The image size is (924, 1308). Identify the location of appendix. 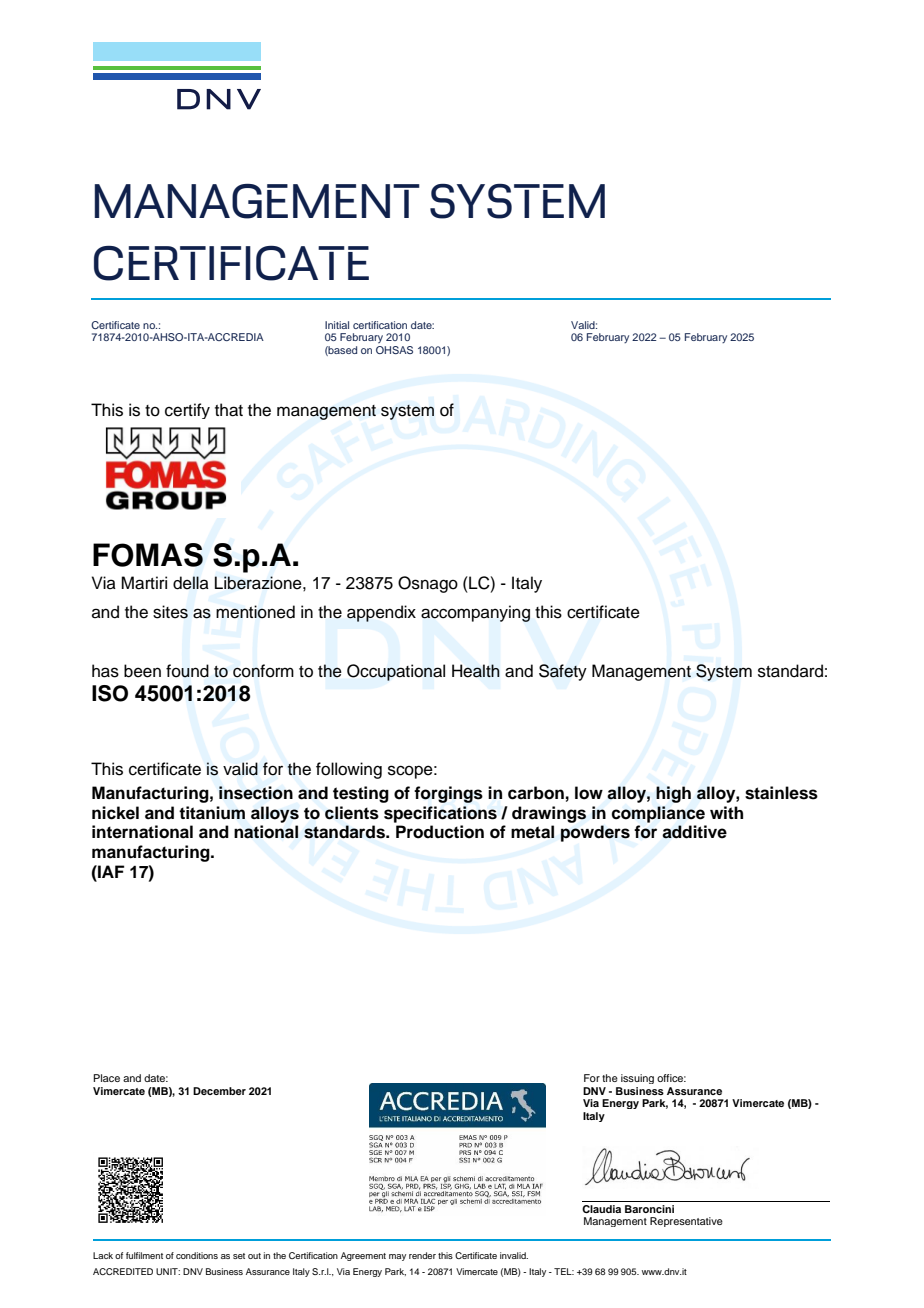
(381, 613).
